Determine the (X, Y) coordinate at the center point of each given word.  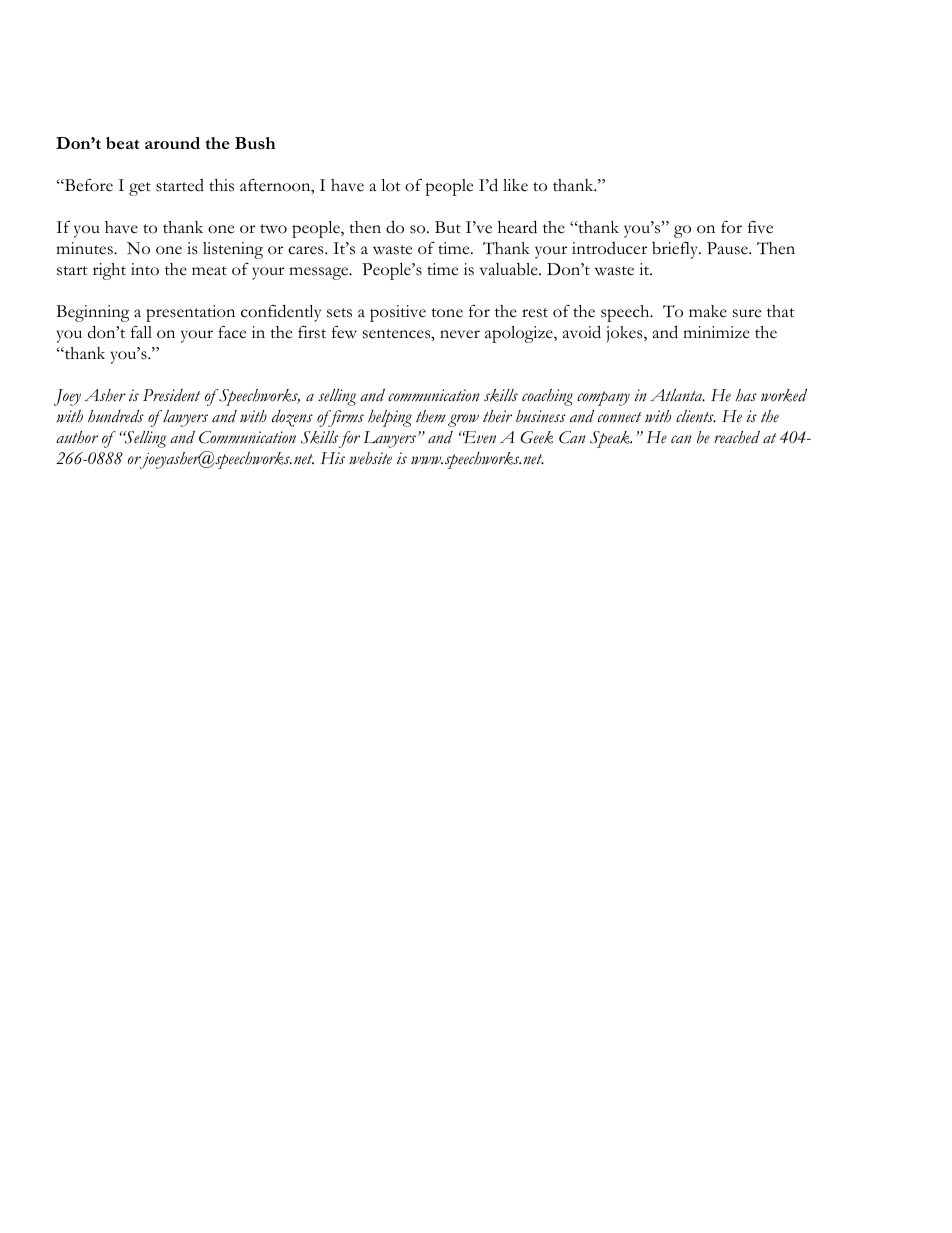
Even (478, 437)
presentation (190, 313)
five (760, 227)
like (515, 185)
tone (447, 313)
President (171, 395)
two (273, 229)
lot (391, 185)
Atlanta (677, 395)
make (708, 311)
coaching (547, 397)
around (172, 143)
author (77, 437)
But (448, 227)
